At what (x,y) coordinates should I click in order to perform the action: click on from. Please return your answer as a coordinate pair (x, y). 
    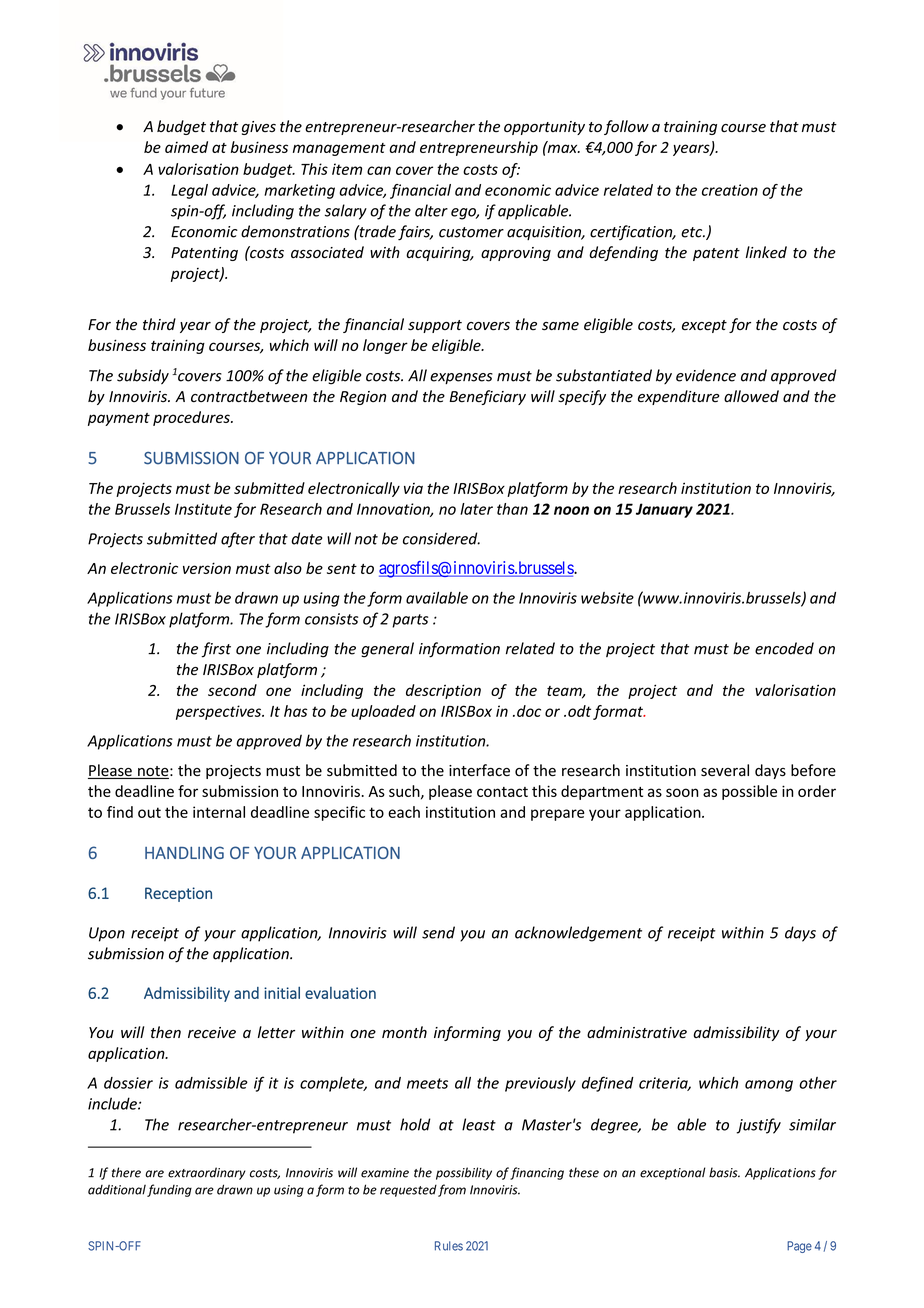
    Looking at the image, I should click on (452, 1190).
